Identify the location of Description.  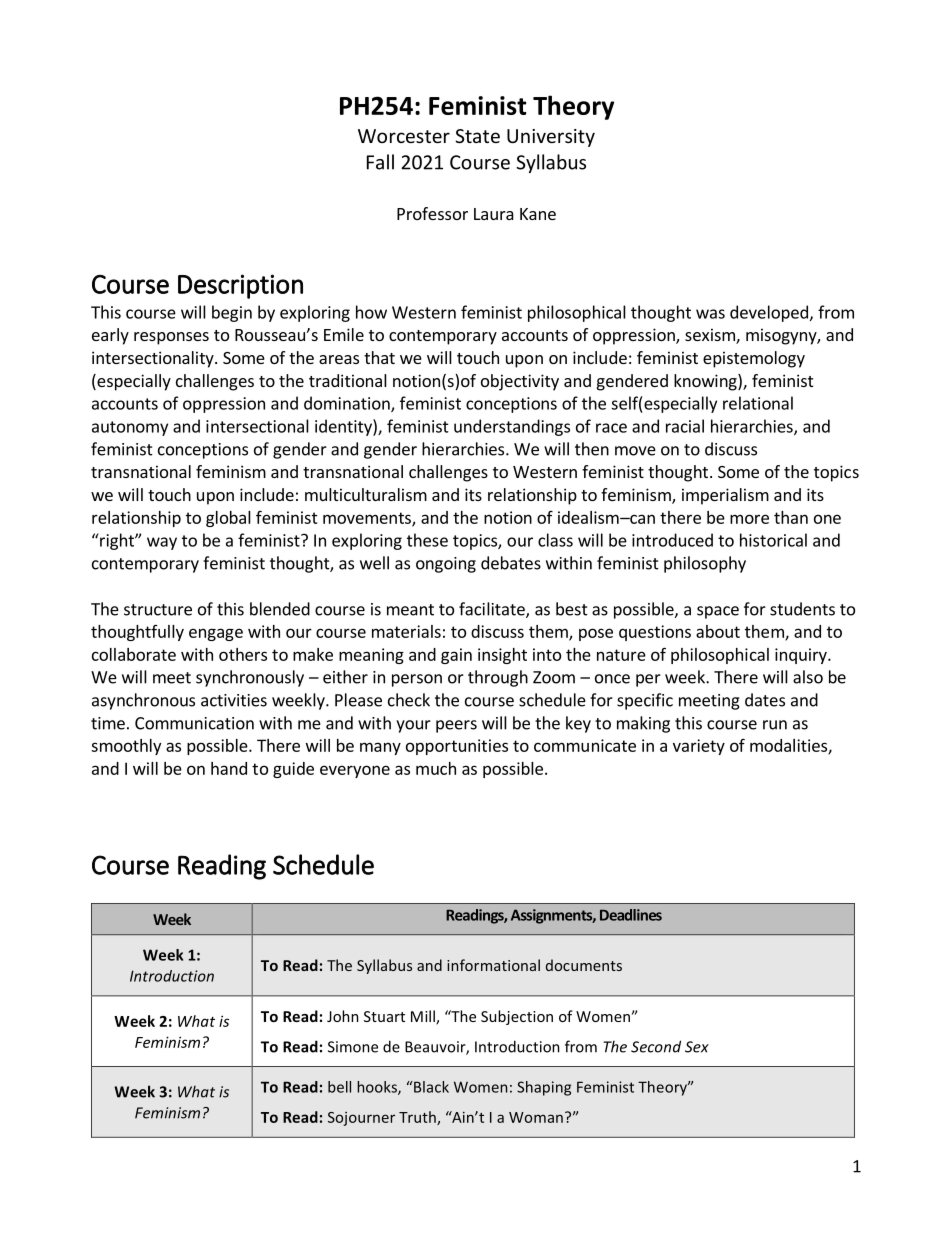
(240, 286).
